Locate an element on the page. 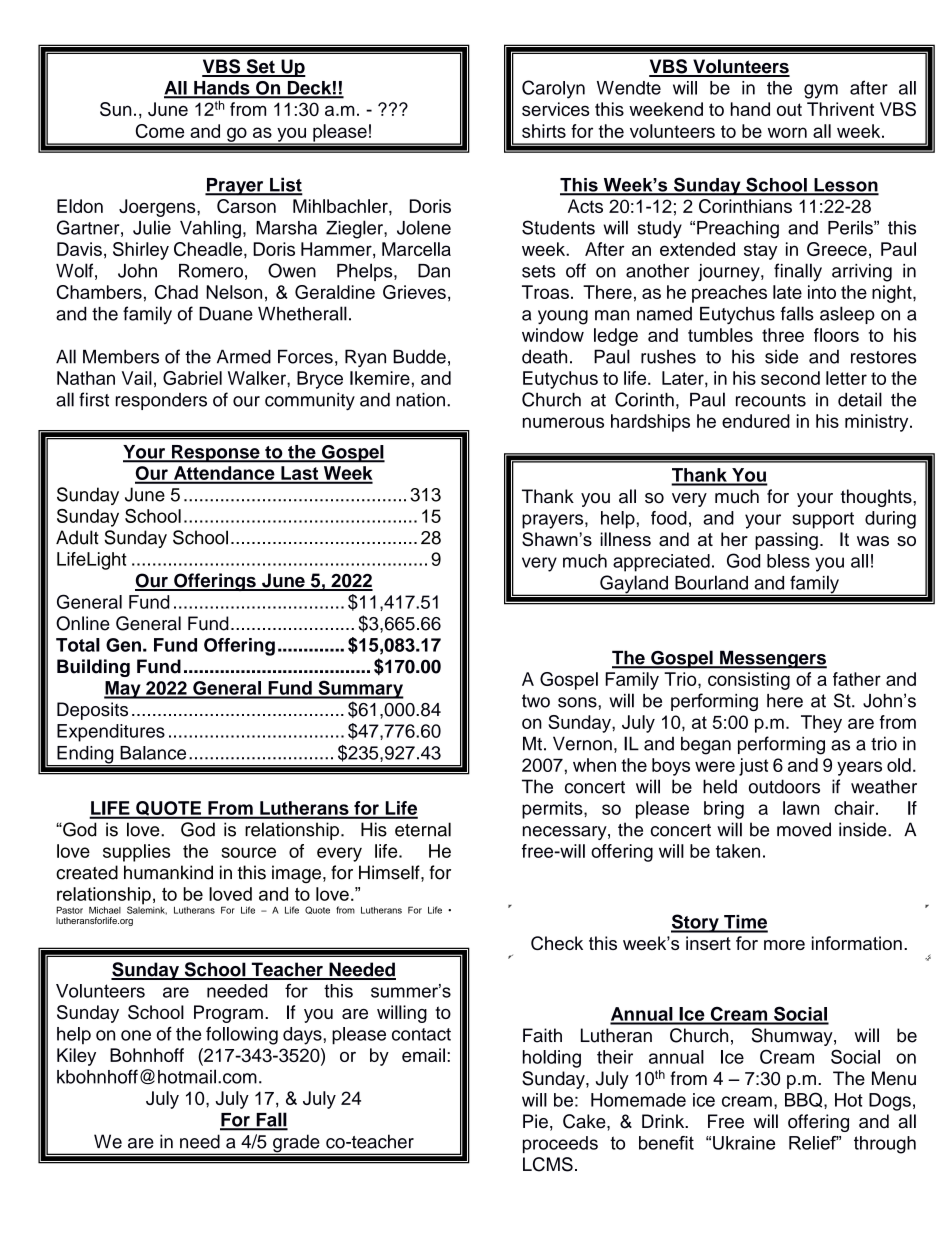 This image has width=952, height=1233. Pie is located at coordinates (535, 1121).
